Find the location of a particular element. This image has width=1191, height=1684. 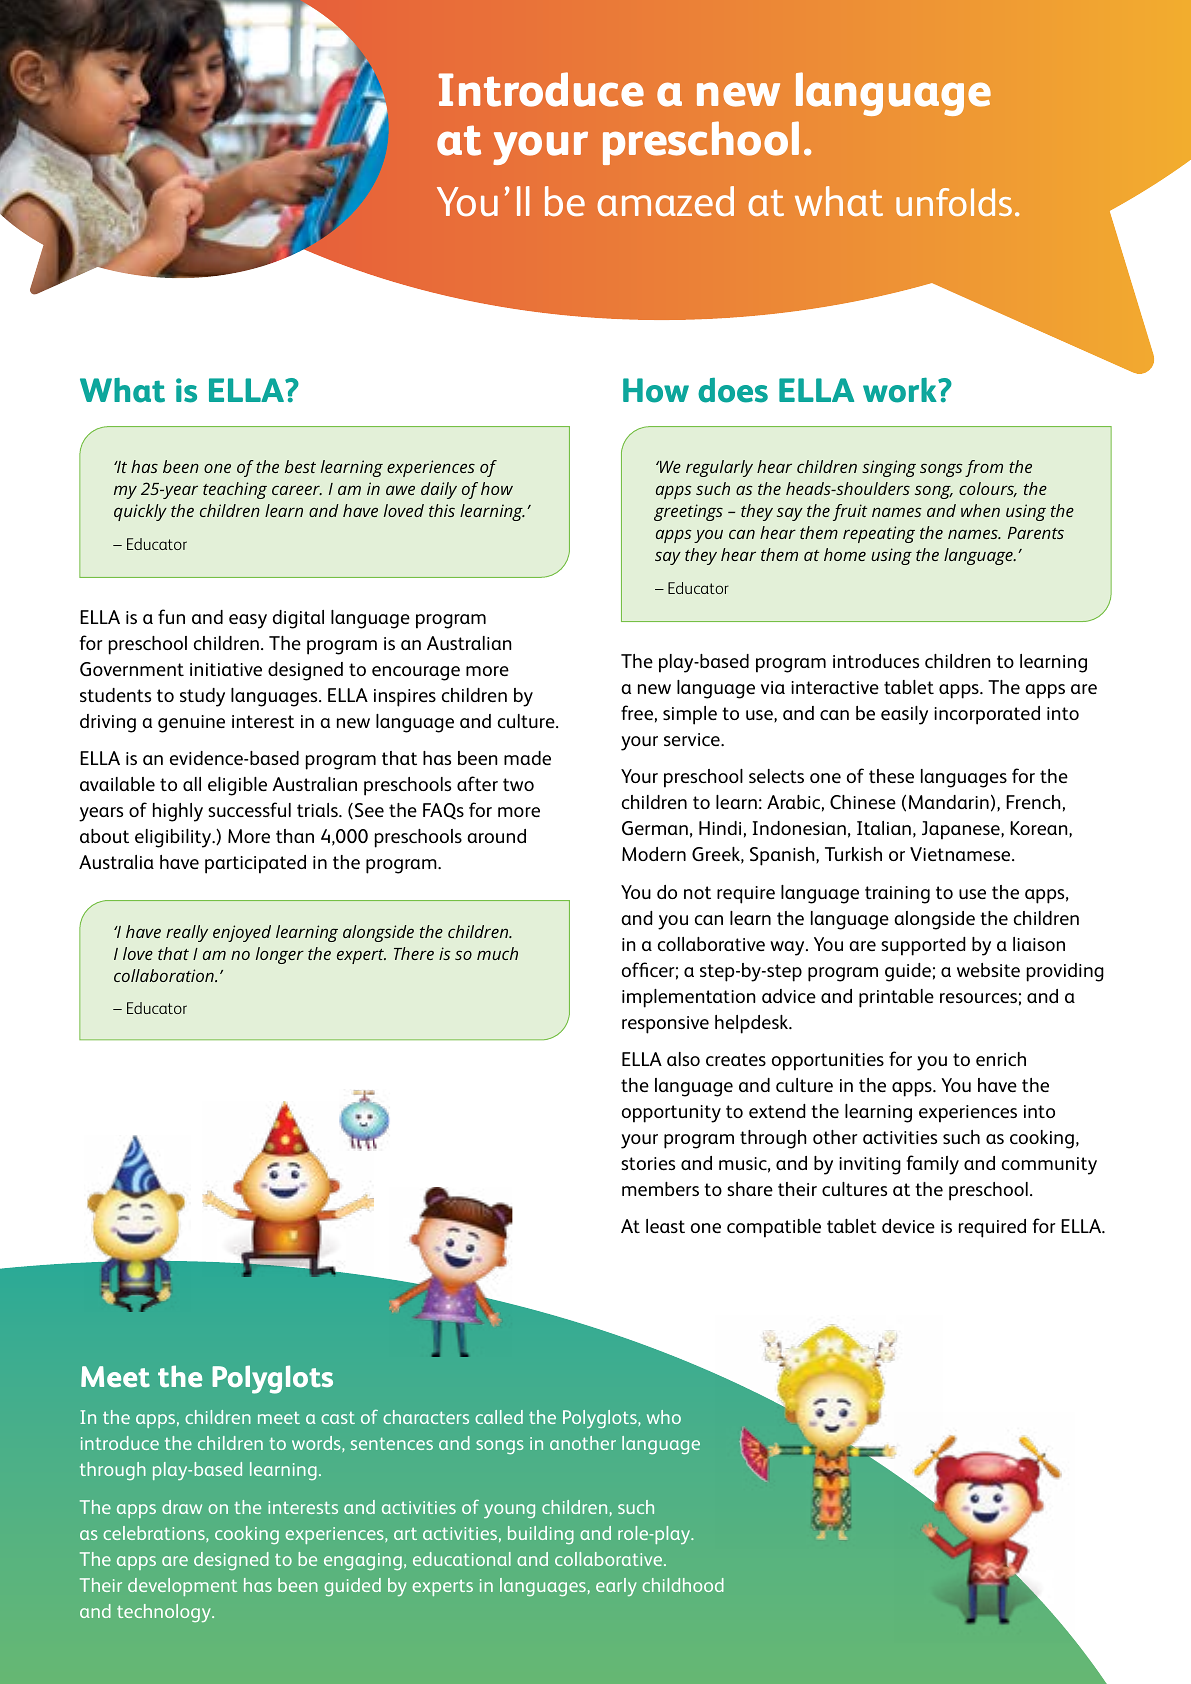

amazed is located at coordinates (665, 201).
